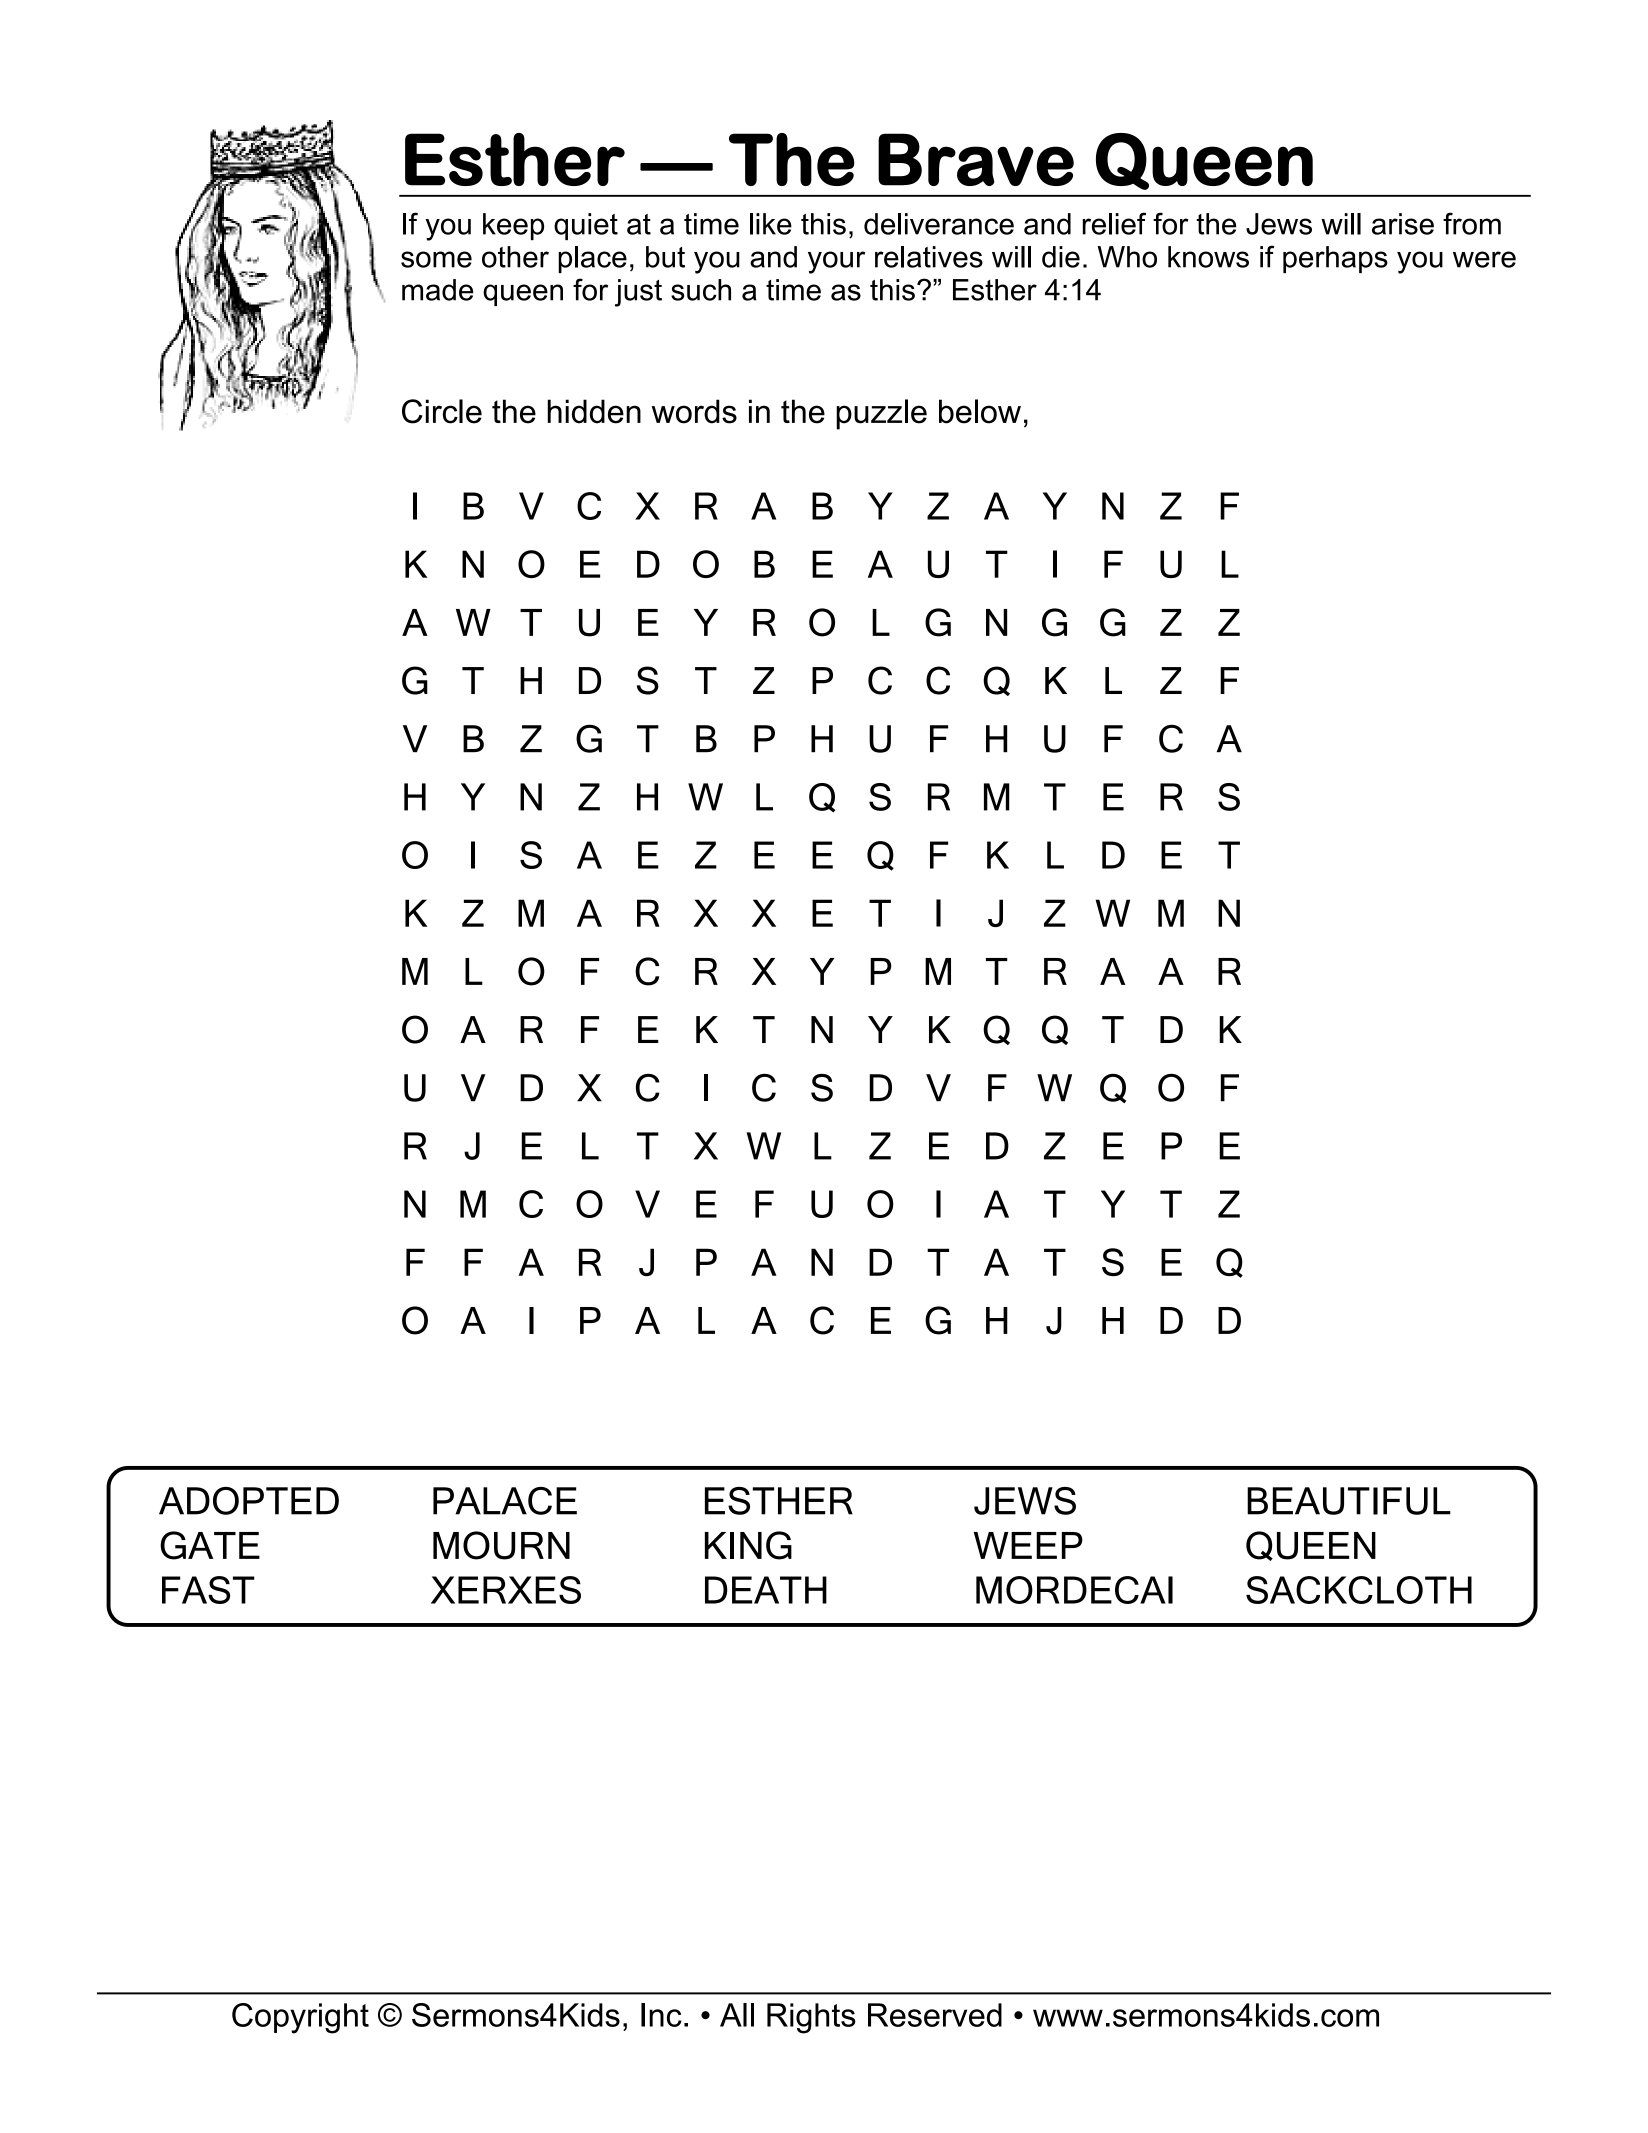 The height and width of the image is (2133, 1648). What do you see at coordinates (836, 262) in the image?
I see `your` at bounding box center [836, 262].
